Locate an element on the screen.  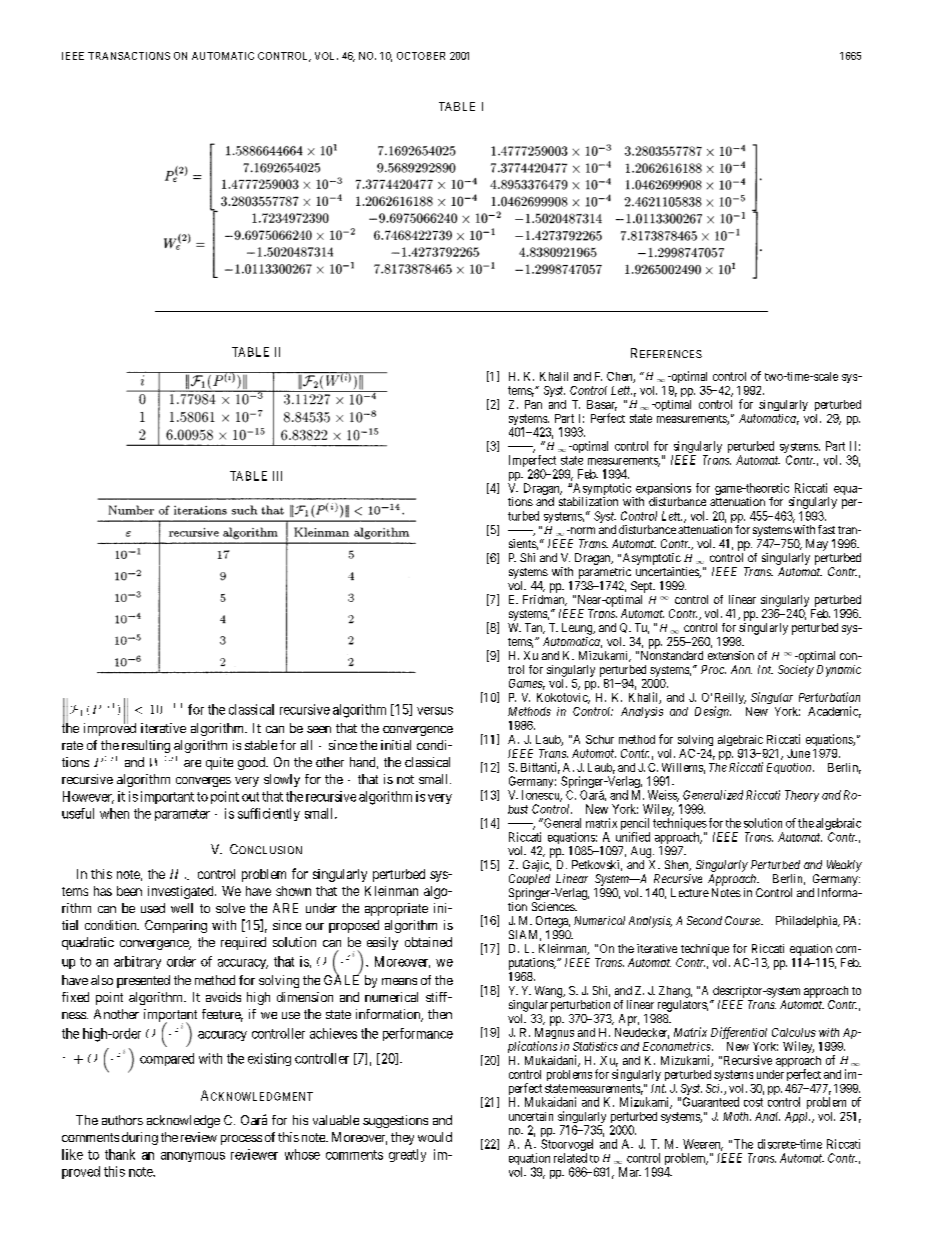
Sept is located at coordinates (643, 587).
